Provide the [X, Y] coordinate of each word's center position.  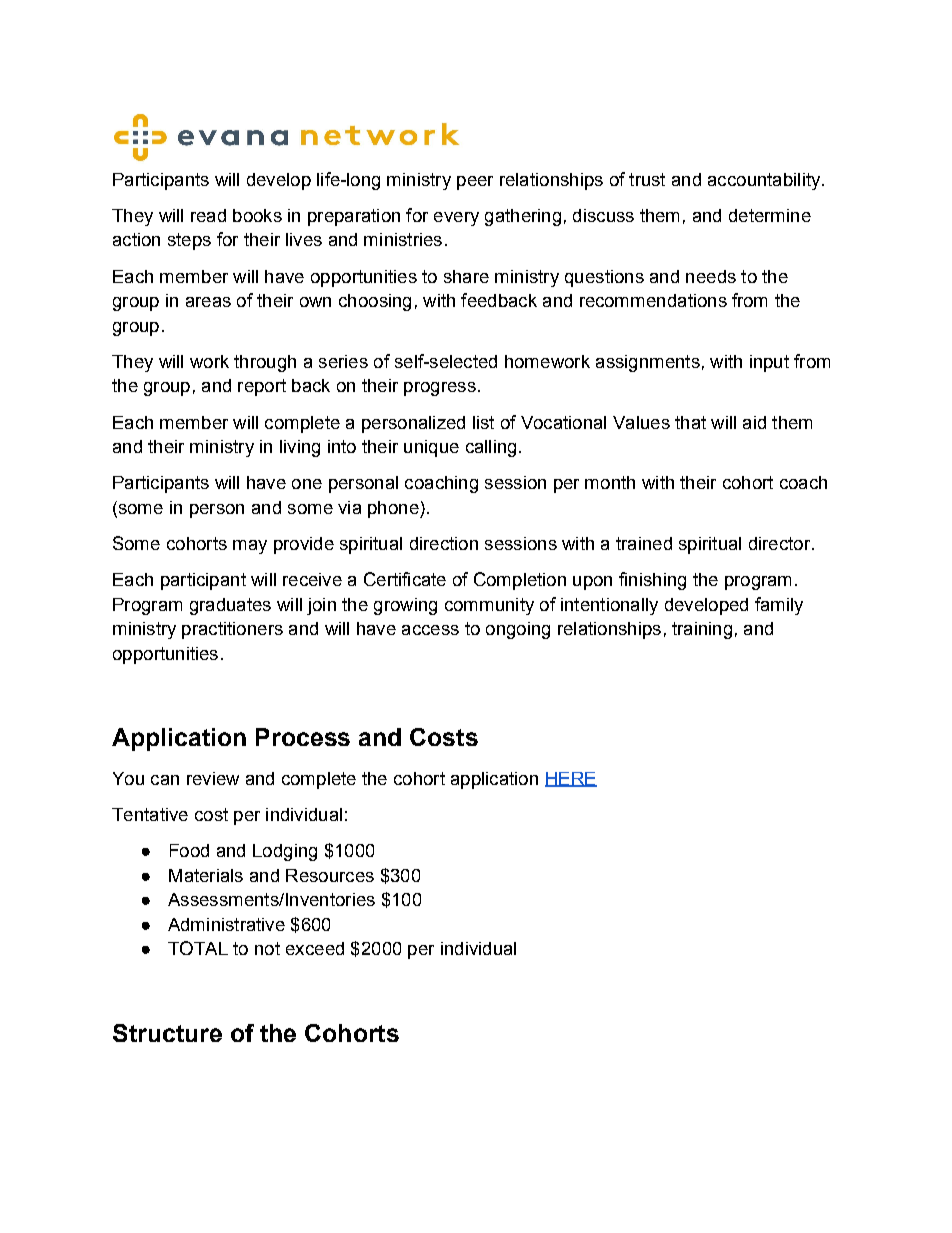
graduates [230, 606]
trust [647, 179]
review [213, 778]
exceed [315, 948]
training [702, 630]
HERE [571, 779]
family [779, 606]
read [208, 215]
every [456, 219]
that [690, 422]
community [489, 606]
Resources [330, 875]
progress [440, 389]
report [262, 387]
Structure [167, 1033]
